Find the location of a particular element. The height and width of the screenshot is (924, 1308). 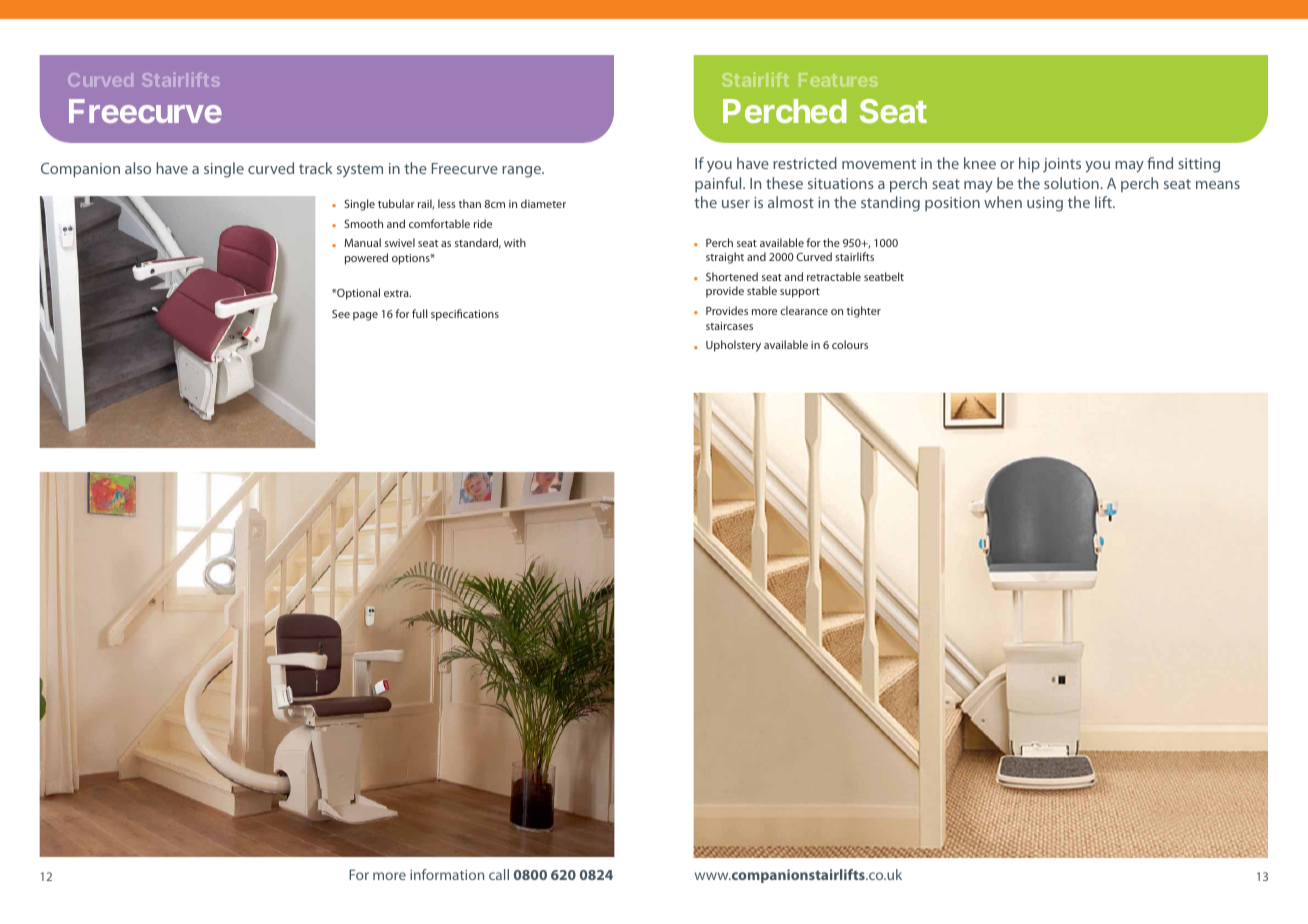

full is located at coordinates (419, 313).
